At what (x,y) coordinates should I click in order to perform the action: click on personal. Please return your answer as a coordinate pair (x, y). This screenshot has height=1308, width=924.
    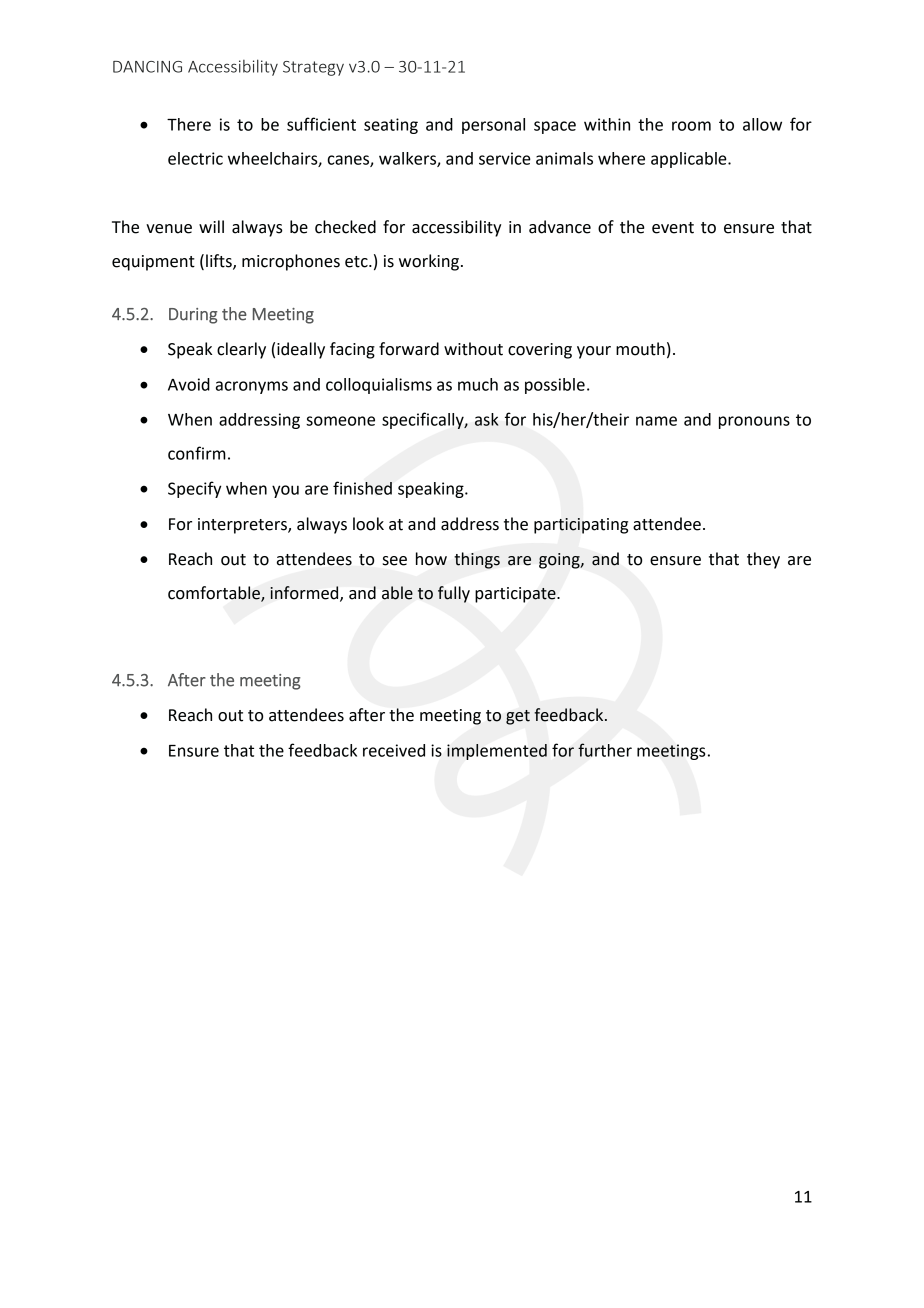
    Looking at the image, I should click on (493, 126).
